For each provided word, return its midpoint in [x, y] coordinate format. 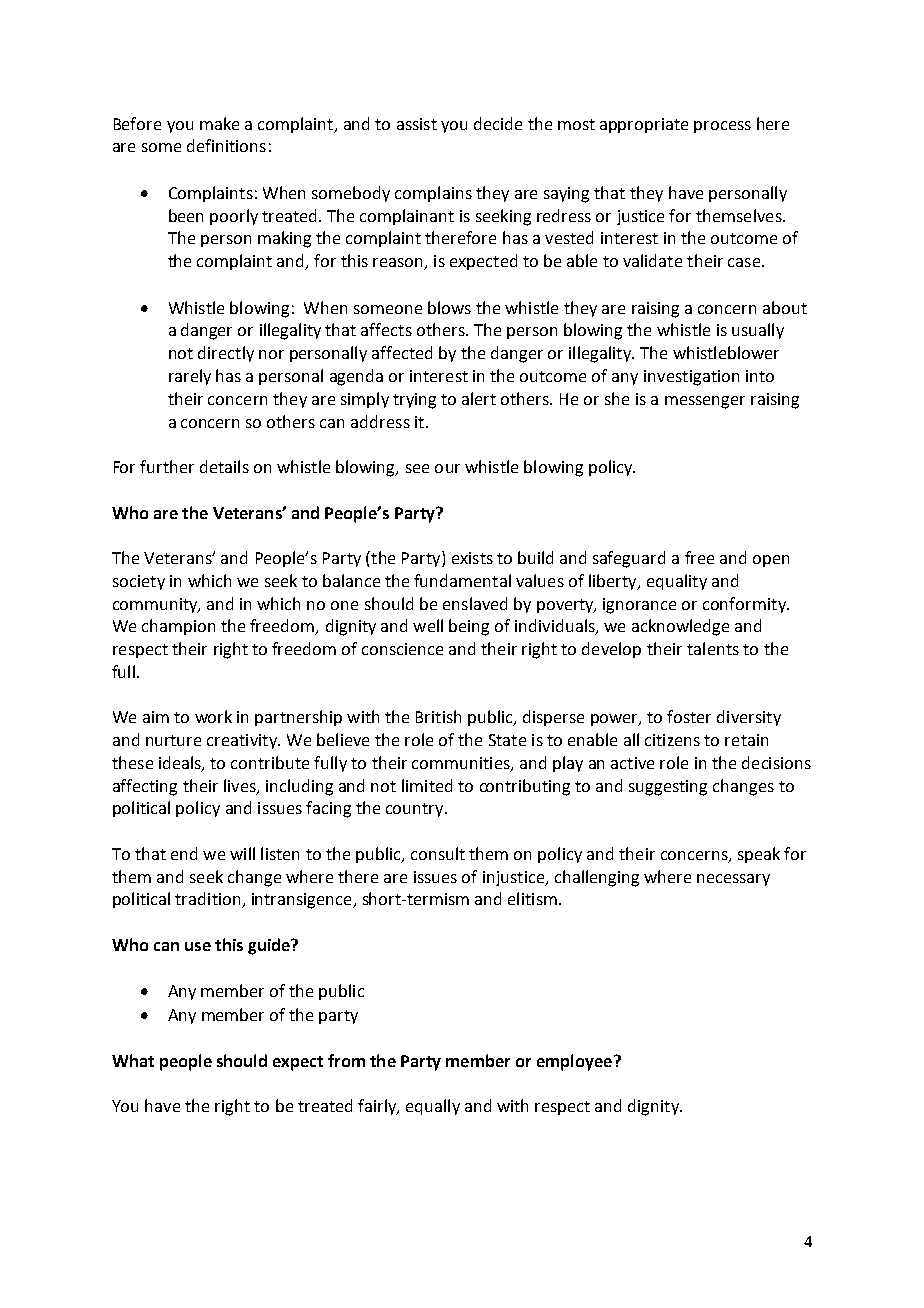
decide [498, 123]
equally [433, 1107]
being [469, 627]
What [133, 1060]
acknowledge [680, 627]
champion [178, 627]
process [722, 127]
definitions [226, 145]
